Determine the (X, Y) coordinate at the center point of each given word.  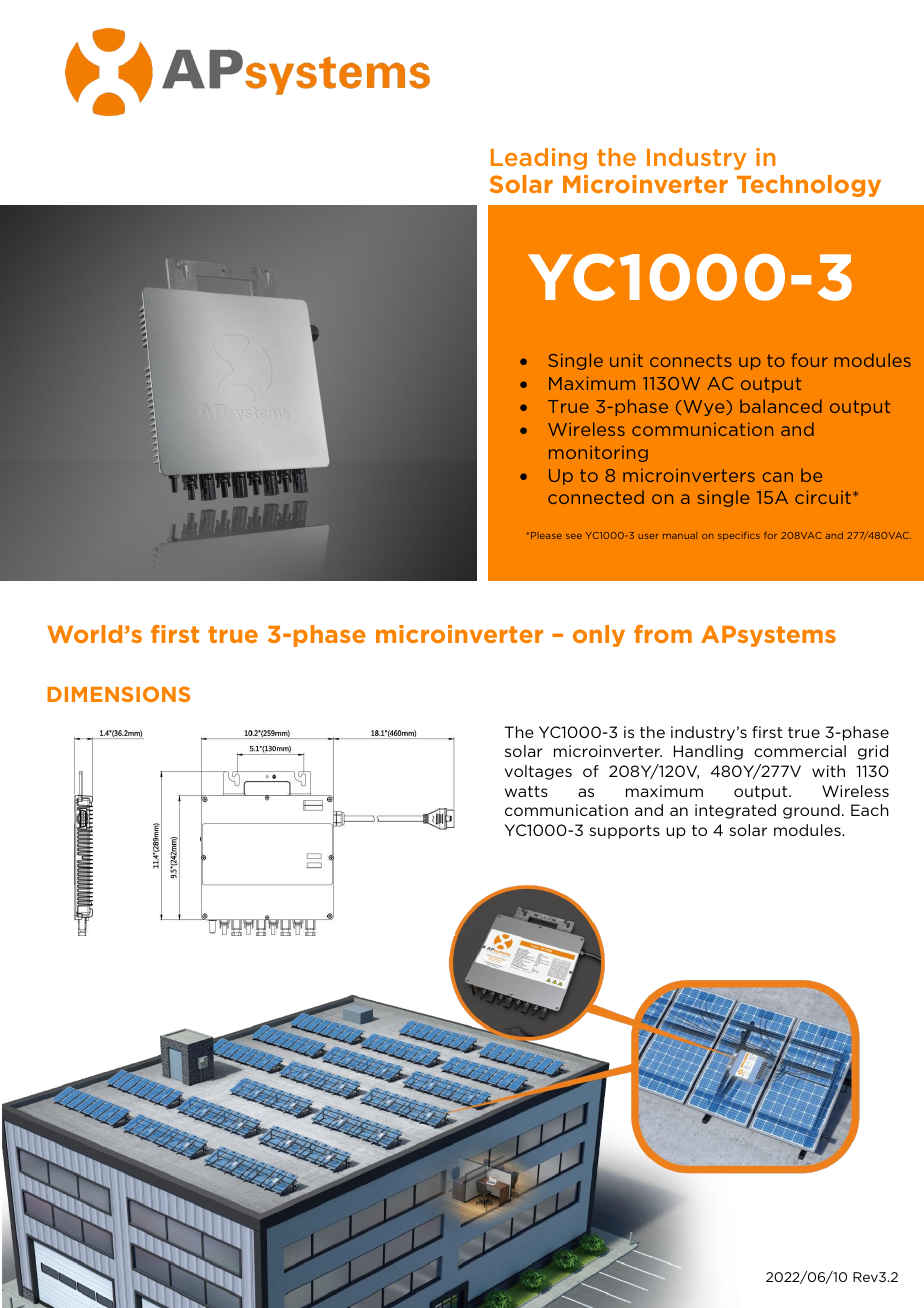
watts (526, 791)
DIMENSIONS (118, 694)
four (809, 360)
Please (546, 535)
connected (596, 497)
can (777, 477)
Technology (809, 186)
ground (811, 811)
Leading (539, 159)
